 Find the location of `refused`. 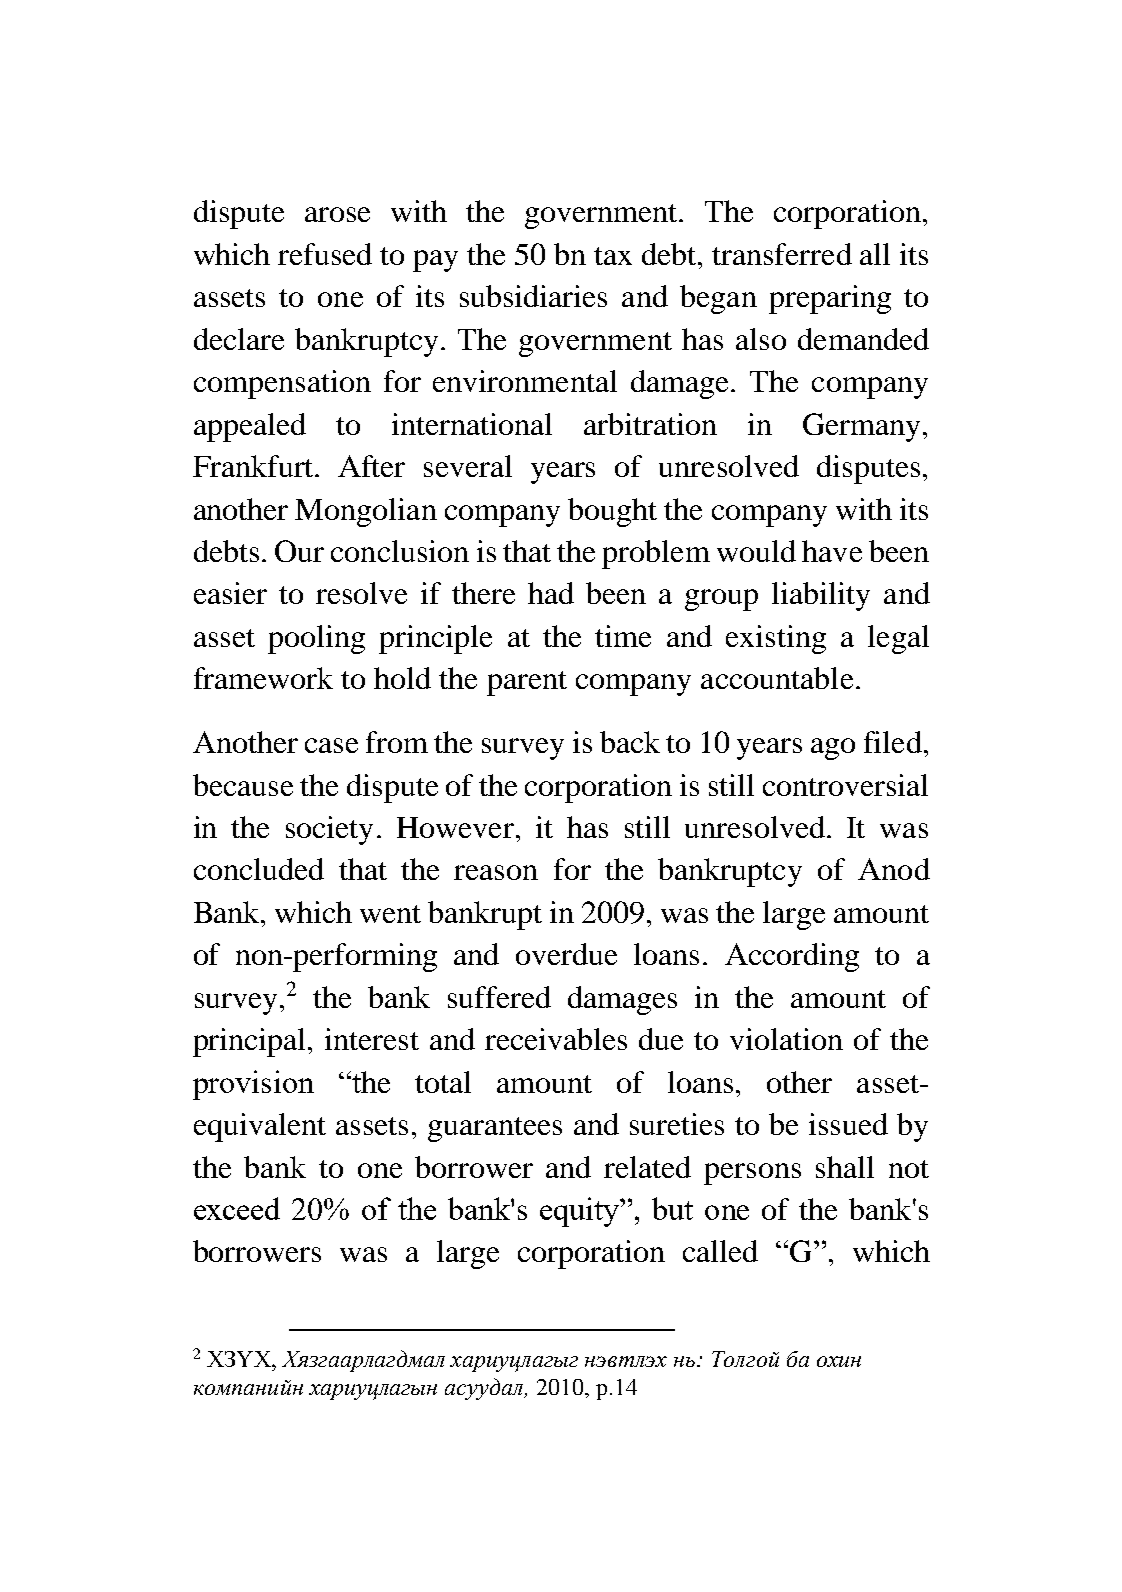

refused is located at coordinates (325, 254).
